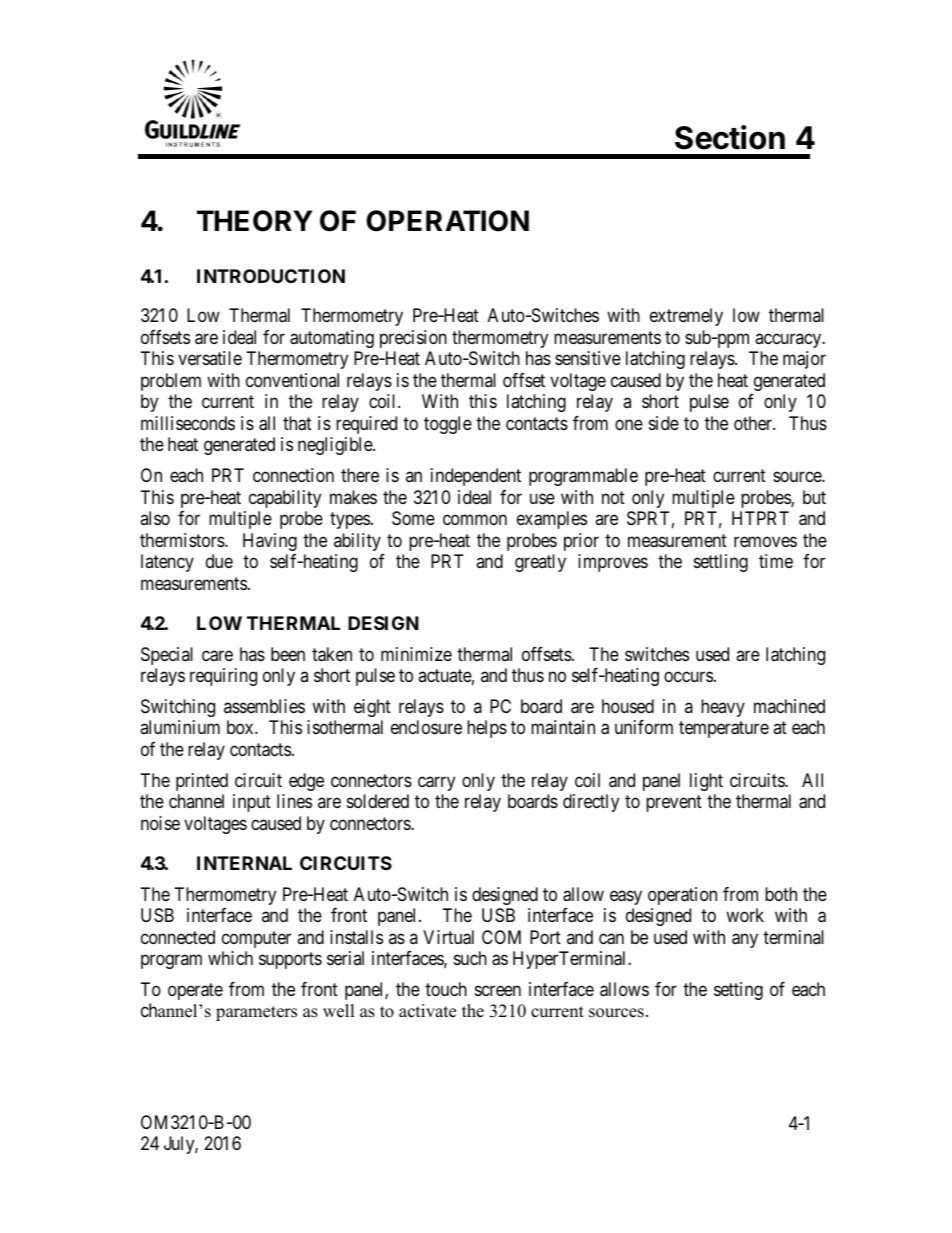  I want to click on THEORY, so click(254, 221).
